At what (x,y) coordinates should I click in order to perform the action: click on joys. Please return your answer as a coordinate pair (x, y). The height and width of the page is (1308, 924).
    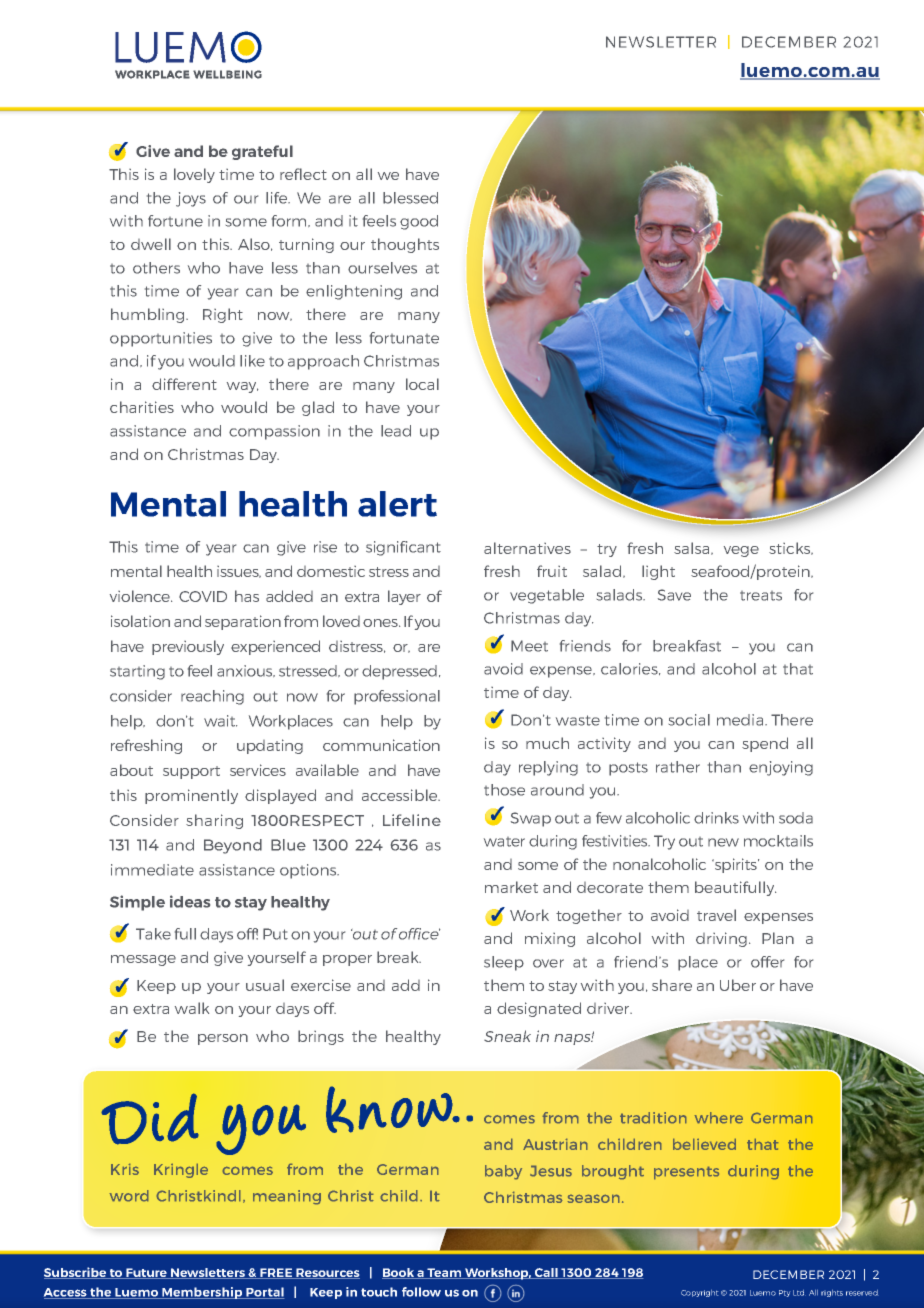
    Looking at the image, I should click on (191, 199).
